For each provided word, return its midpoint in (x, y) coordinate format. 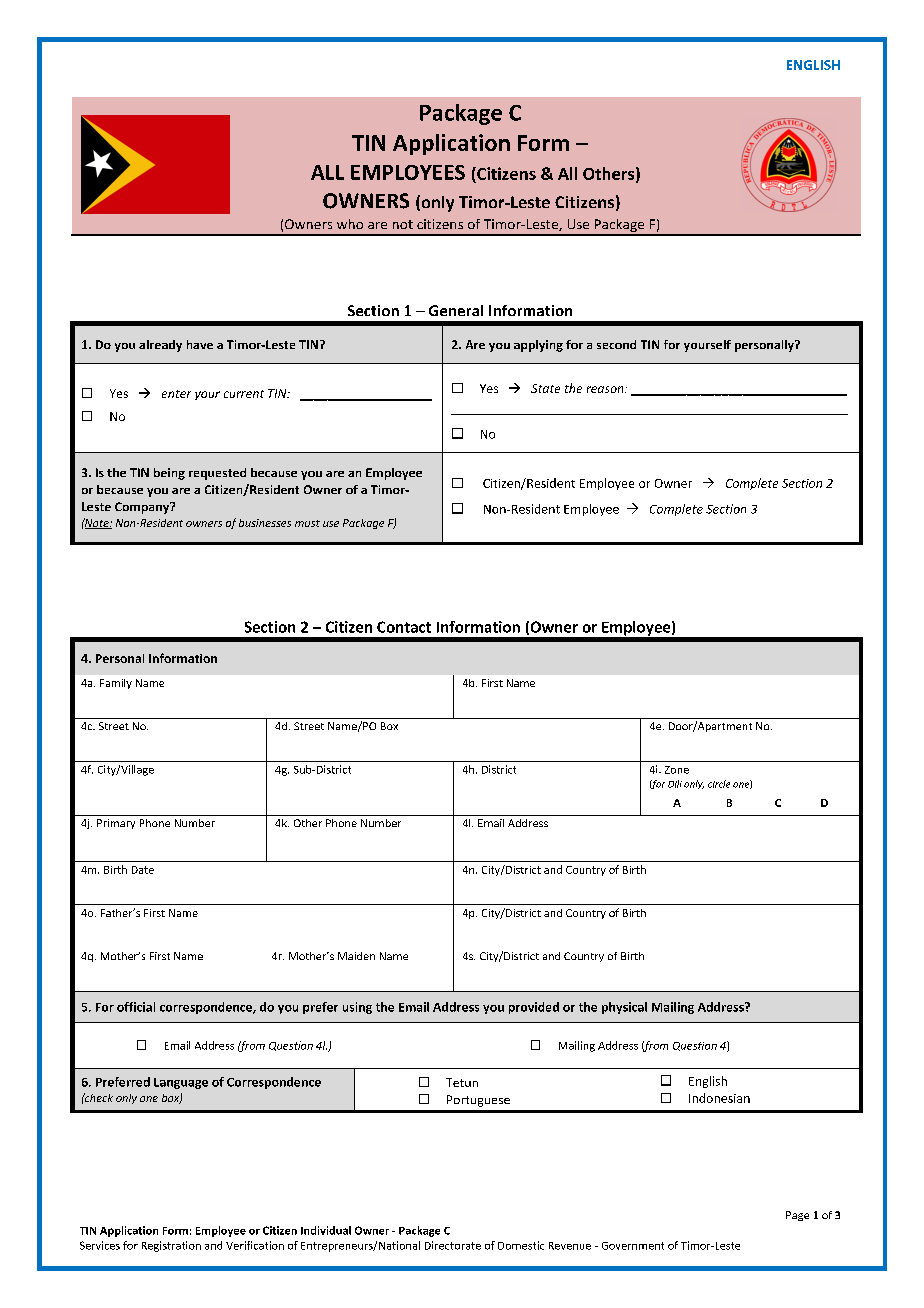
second (616, 344)
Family (116, 684)
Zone (677, 770)
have (200, 344)
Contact (404, 627)
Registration (171, 1246)
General (456, 310)
